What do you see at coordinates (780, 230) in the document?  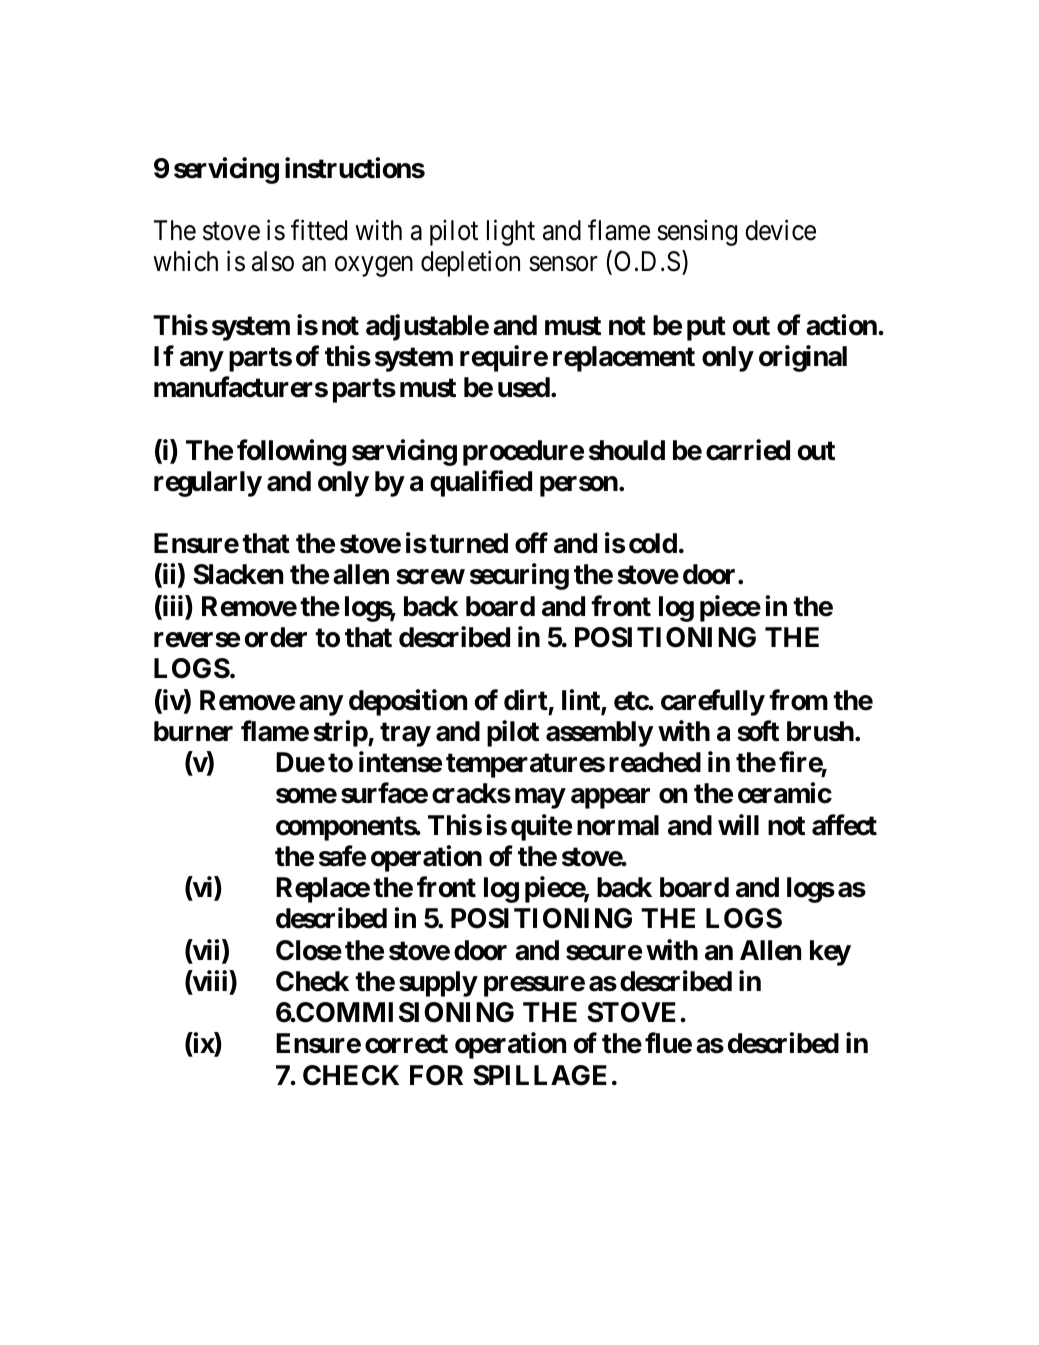 I see `device` at bounding box center [780, 230].
